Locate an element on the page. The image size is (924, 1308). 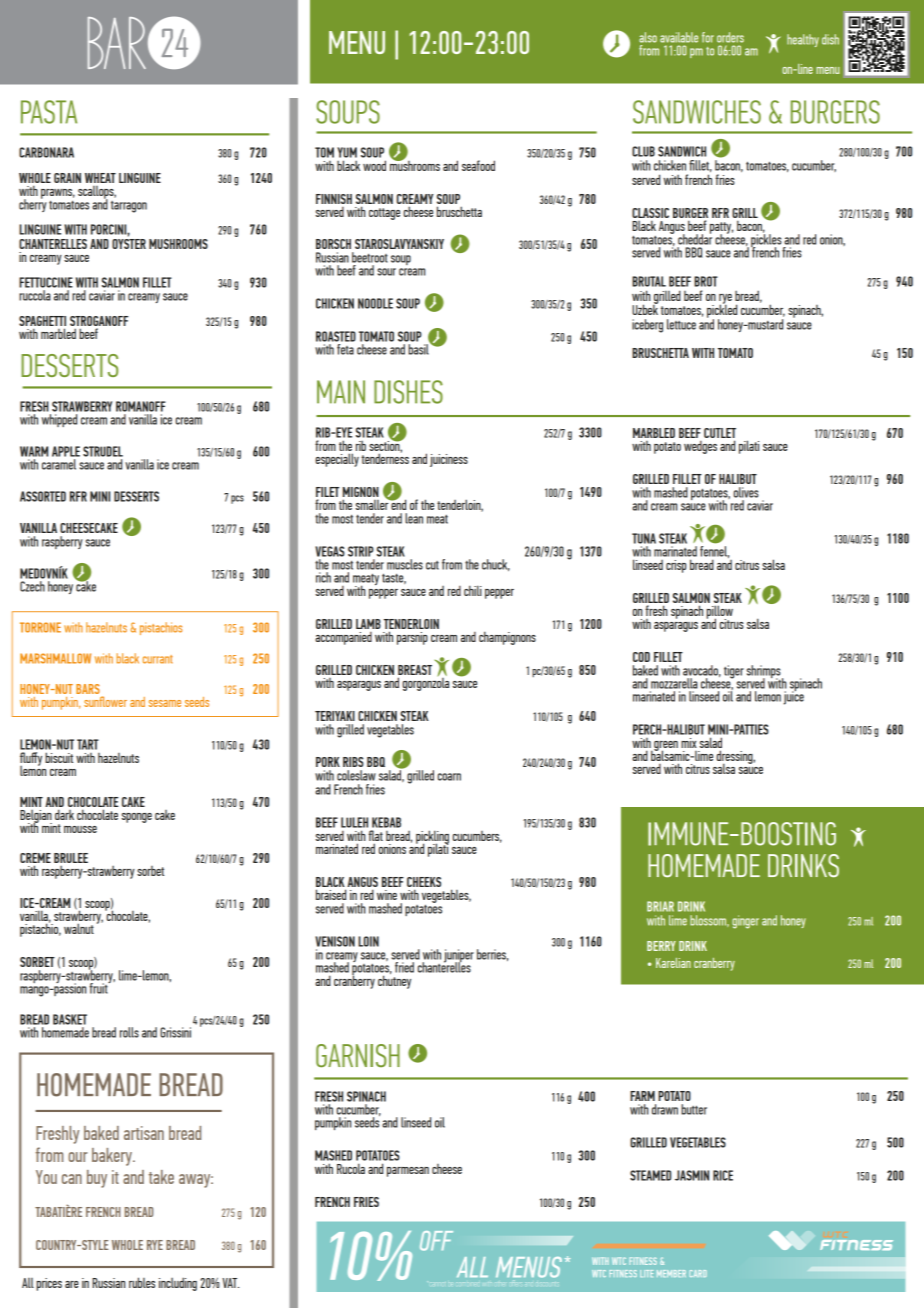
rubles is located at coordinates (142, 1282).
